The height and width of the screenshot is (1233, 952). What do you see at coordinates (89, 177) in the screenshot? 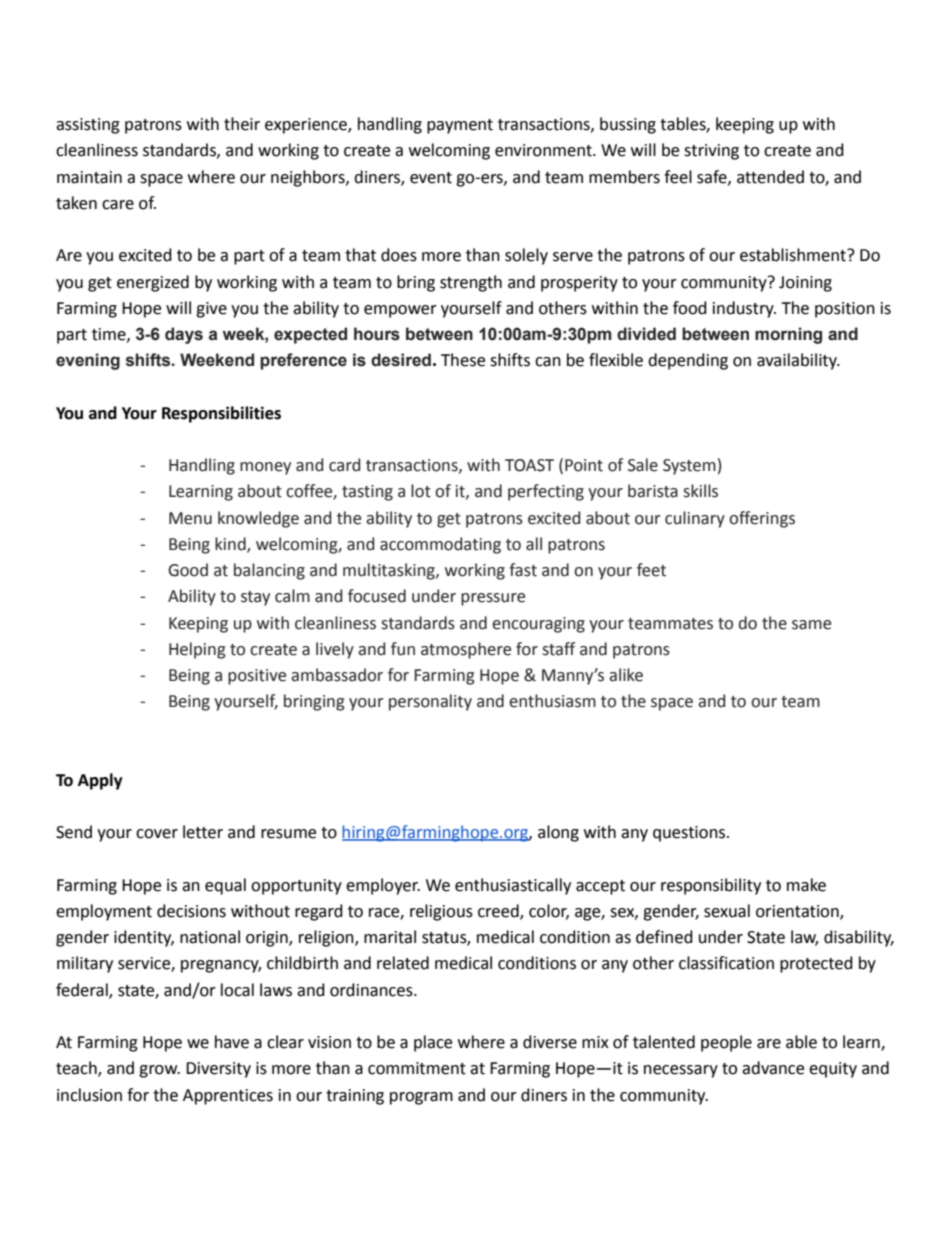
I see `maintain` at bounding box center [89, 177].
